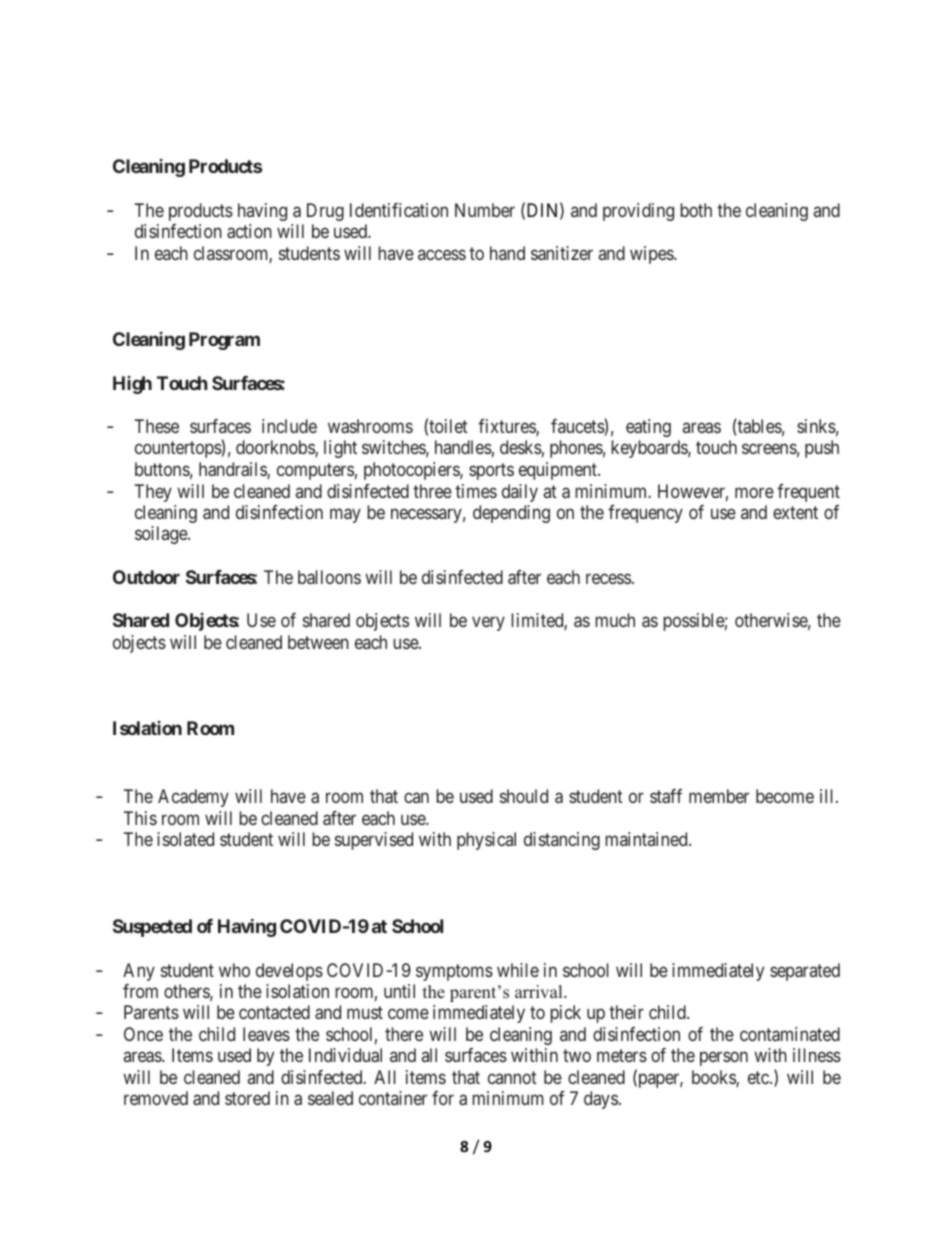 This document has width=952, height=1233. Describe the element at coordinates (512, 1077) in the document. I see `cannot` at that location.
